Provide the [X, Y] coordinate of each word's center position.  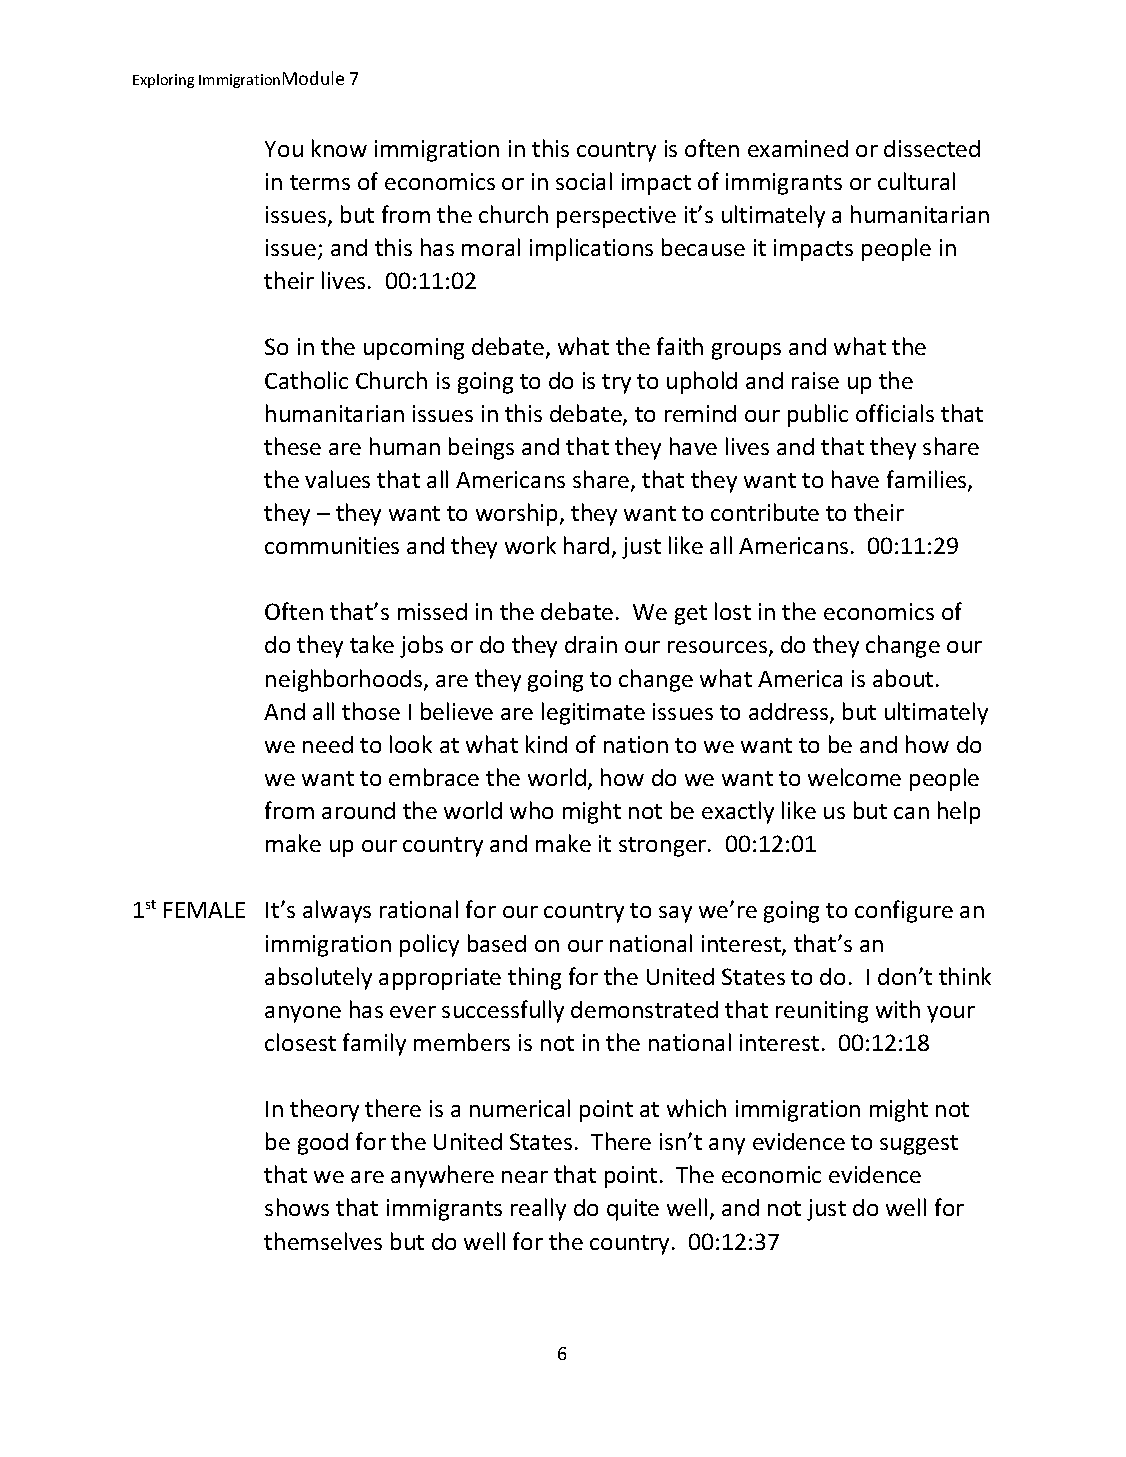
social [584, 181]
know [339, 148]
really [538, 1209]
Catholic [306, 380]
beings [481, 448]
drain [591, 644]
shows [297, 1207]
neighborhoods [345, 680]
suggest [919, 1145]
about [903, 678]
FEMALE [204, 910]
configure [904, 911]
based [497, 943]
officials [895, 413]
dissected [932, 148]
